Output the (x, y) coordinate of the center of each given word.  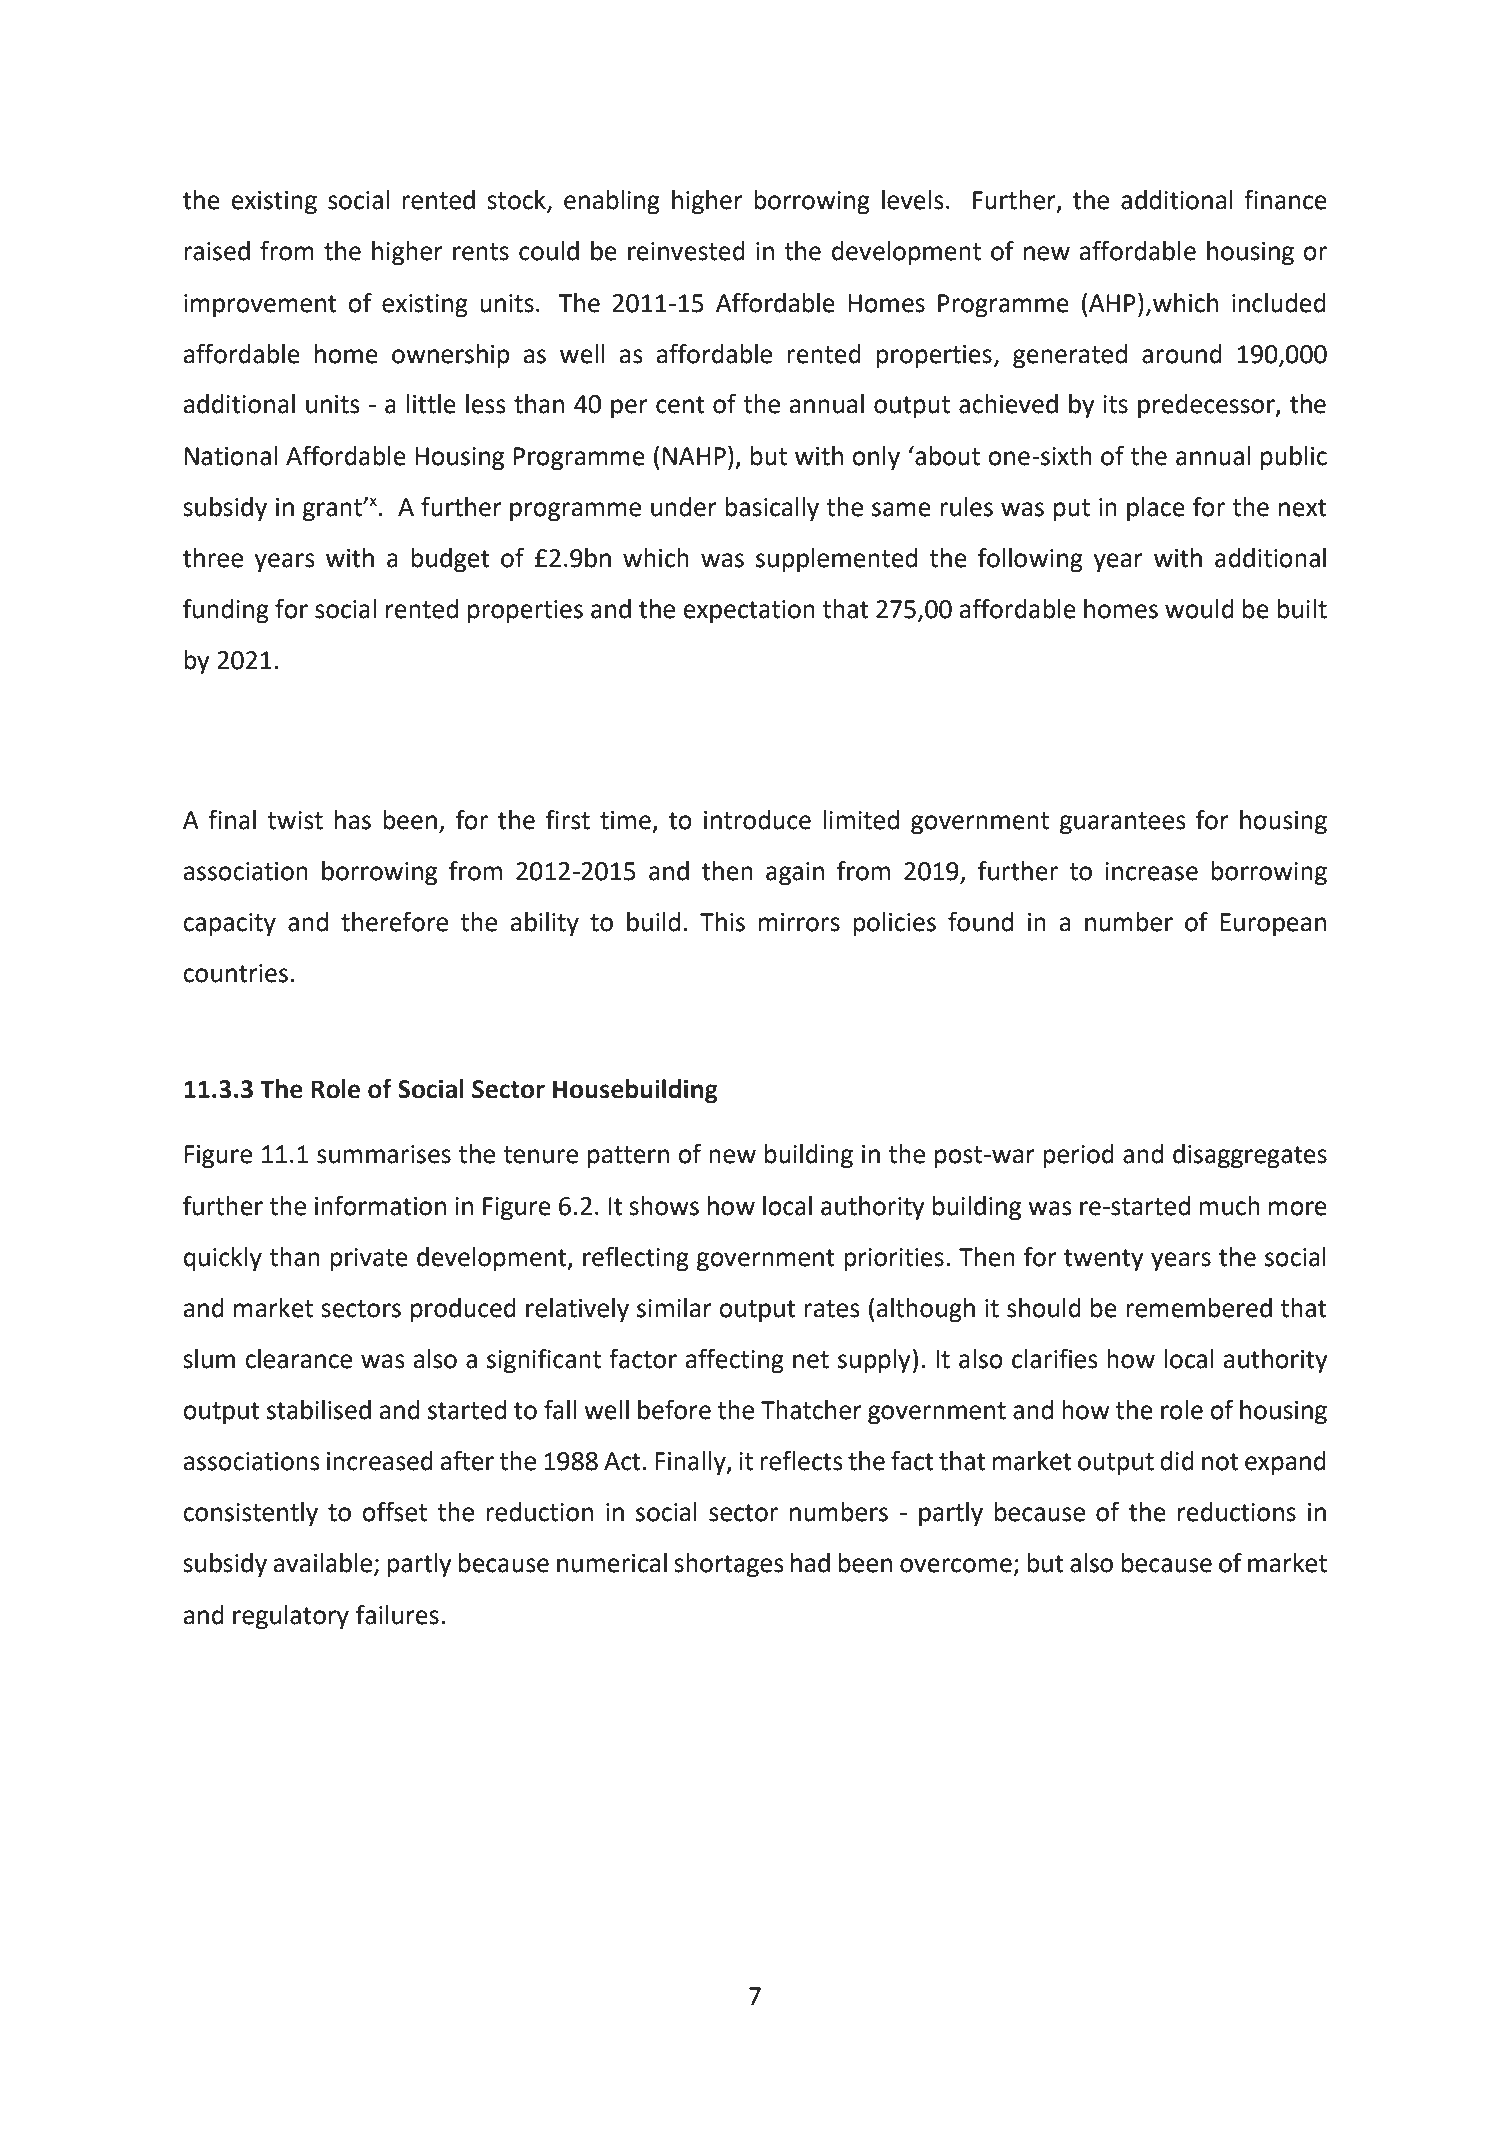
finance (1285, 199)
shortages (729, 1565)
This (722, 922)
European (1273, 925)
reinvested (686, 251)
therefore (394, 921)
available (324, 1564)
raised (217, 251)
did (1177, 1461)
